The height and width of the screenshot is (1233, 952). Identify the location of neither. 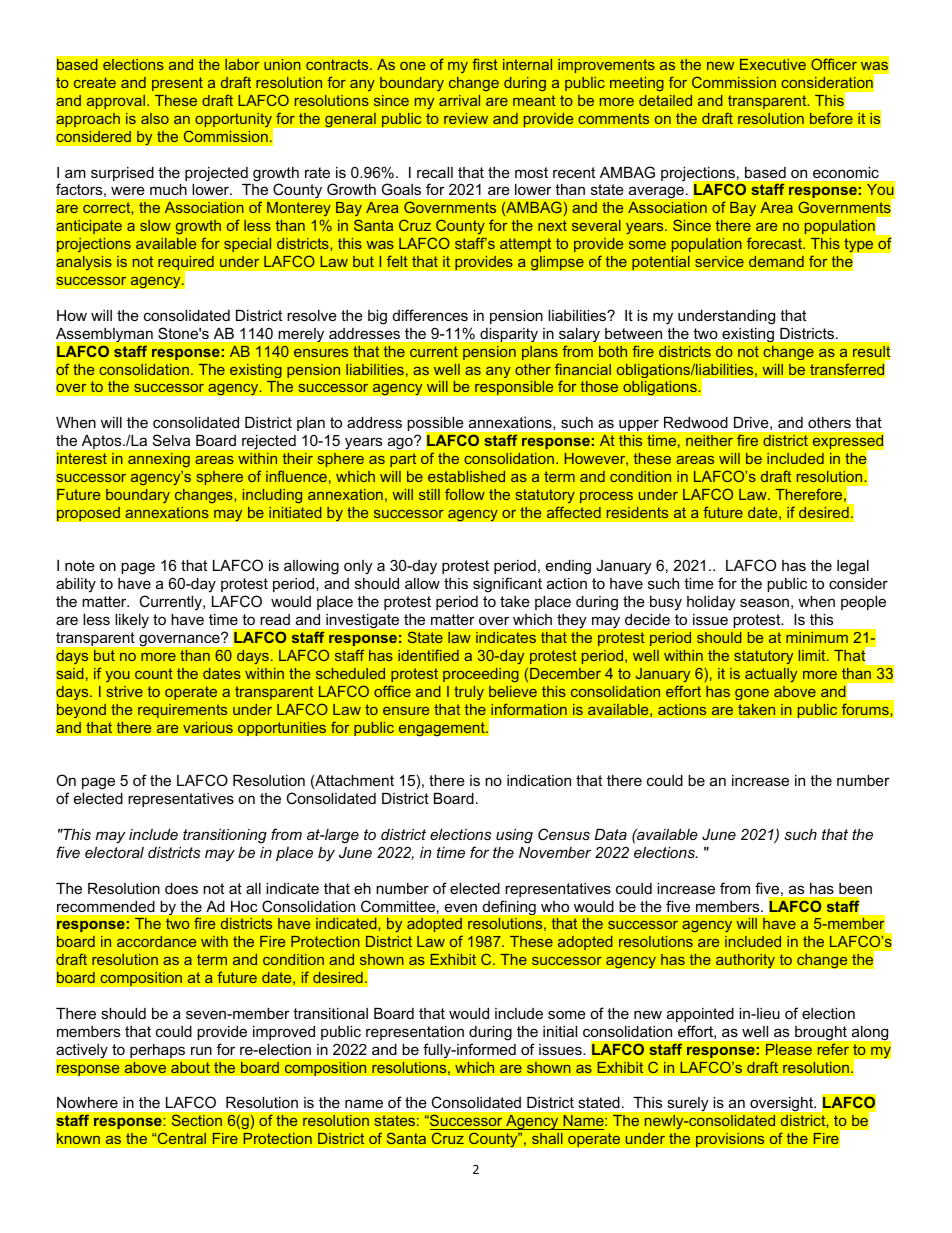
(709, 440).
